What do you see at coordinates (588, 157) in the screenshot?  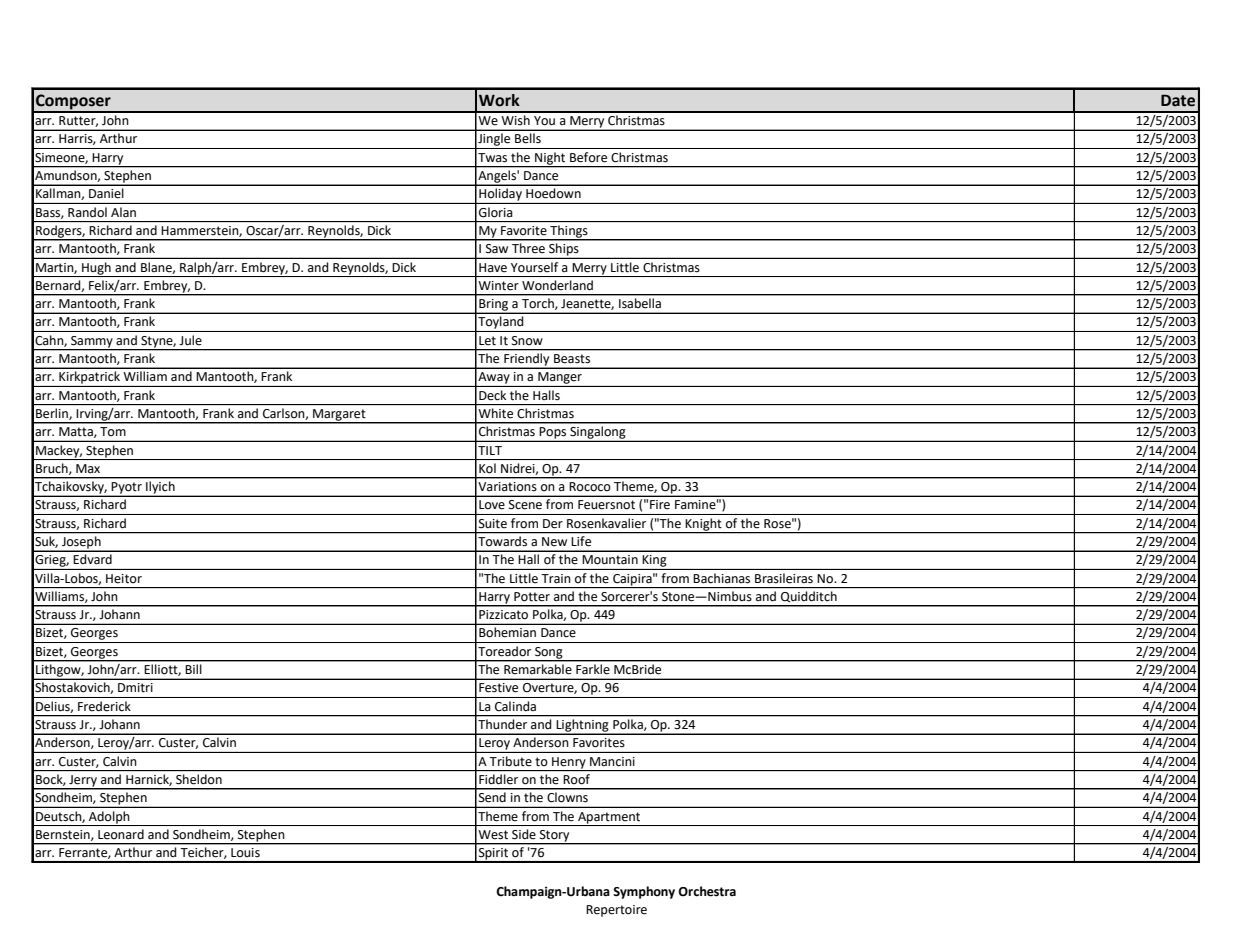 I see `Before` at bounding box center [588, 157].
